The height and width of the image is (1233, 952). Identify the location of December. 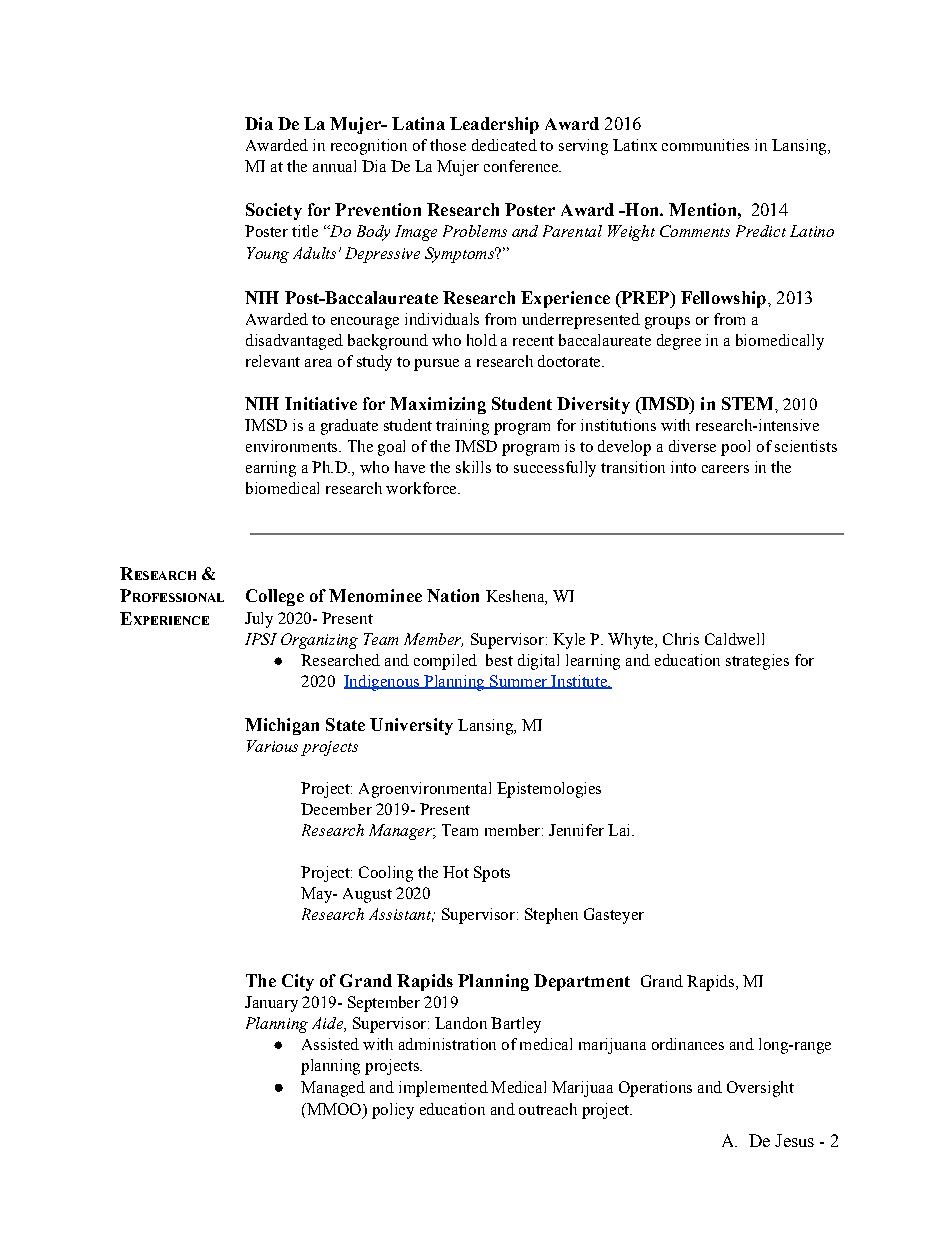
(336, 809).
